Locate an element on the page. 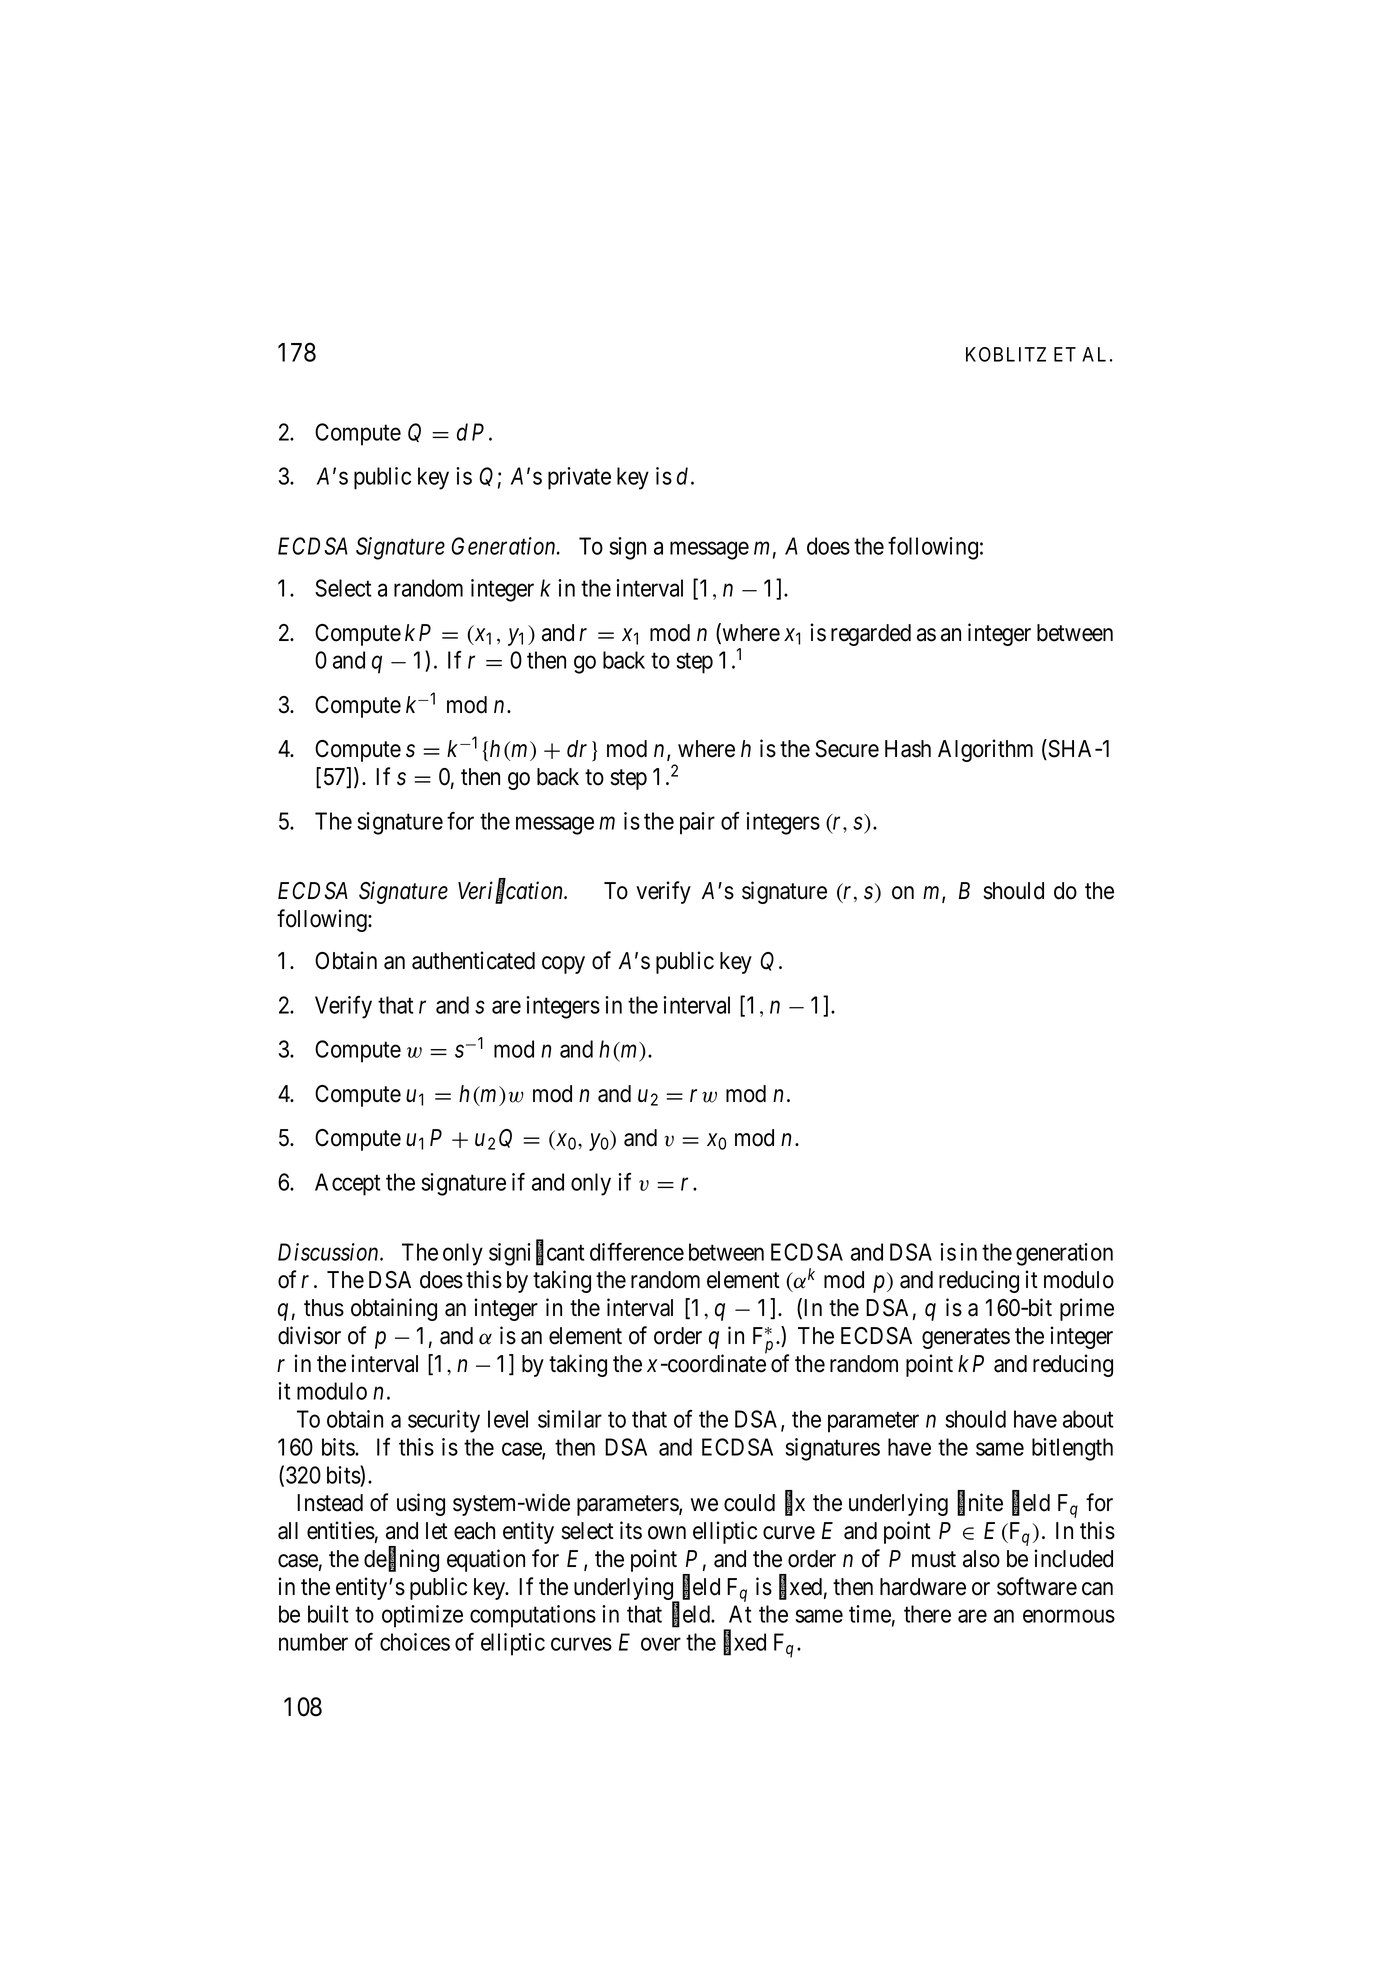 The image size is (1387, 1963). private is located at coordinates (579, 478).
